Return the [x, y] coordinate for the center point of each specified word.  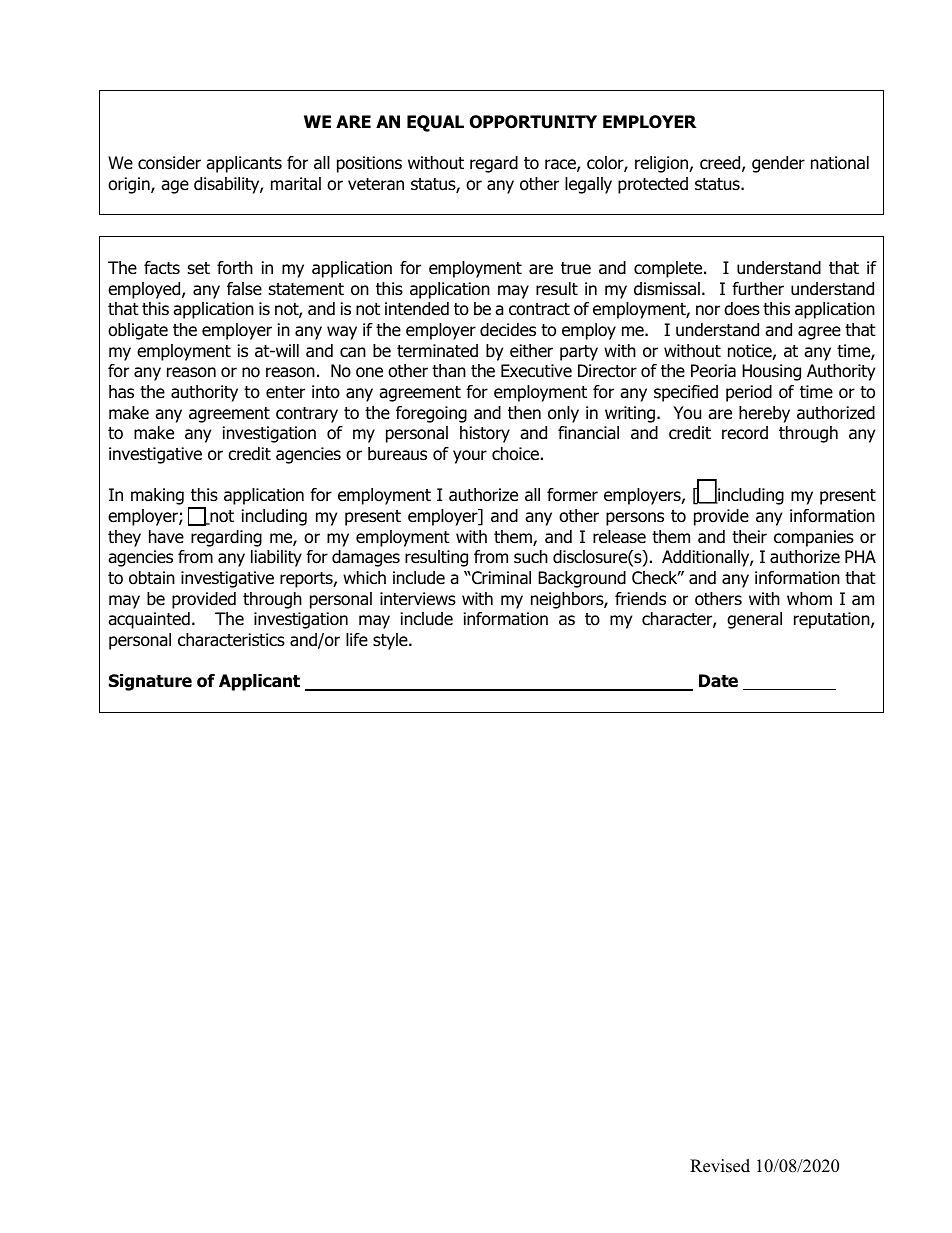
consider [169, 163]
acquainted [149, 620]
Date [718, 681]
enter [285, 392]
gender [778, 164]
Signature [150, 682]
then [524, 413]
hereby [764, 414]
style [391, 641]
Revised [720, 1166]
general [754, 620]
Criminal [500, 578]
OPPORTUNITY [533, 122]
